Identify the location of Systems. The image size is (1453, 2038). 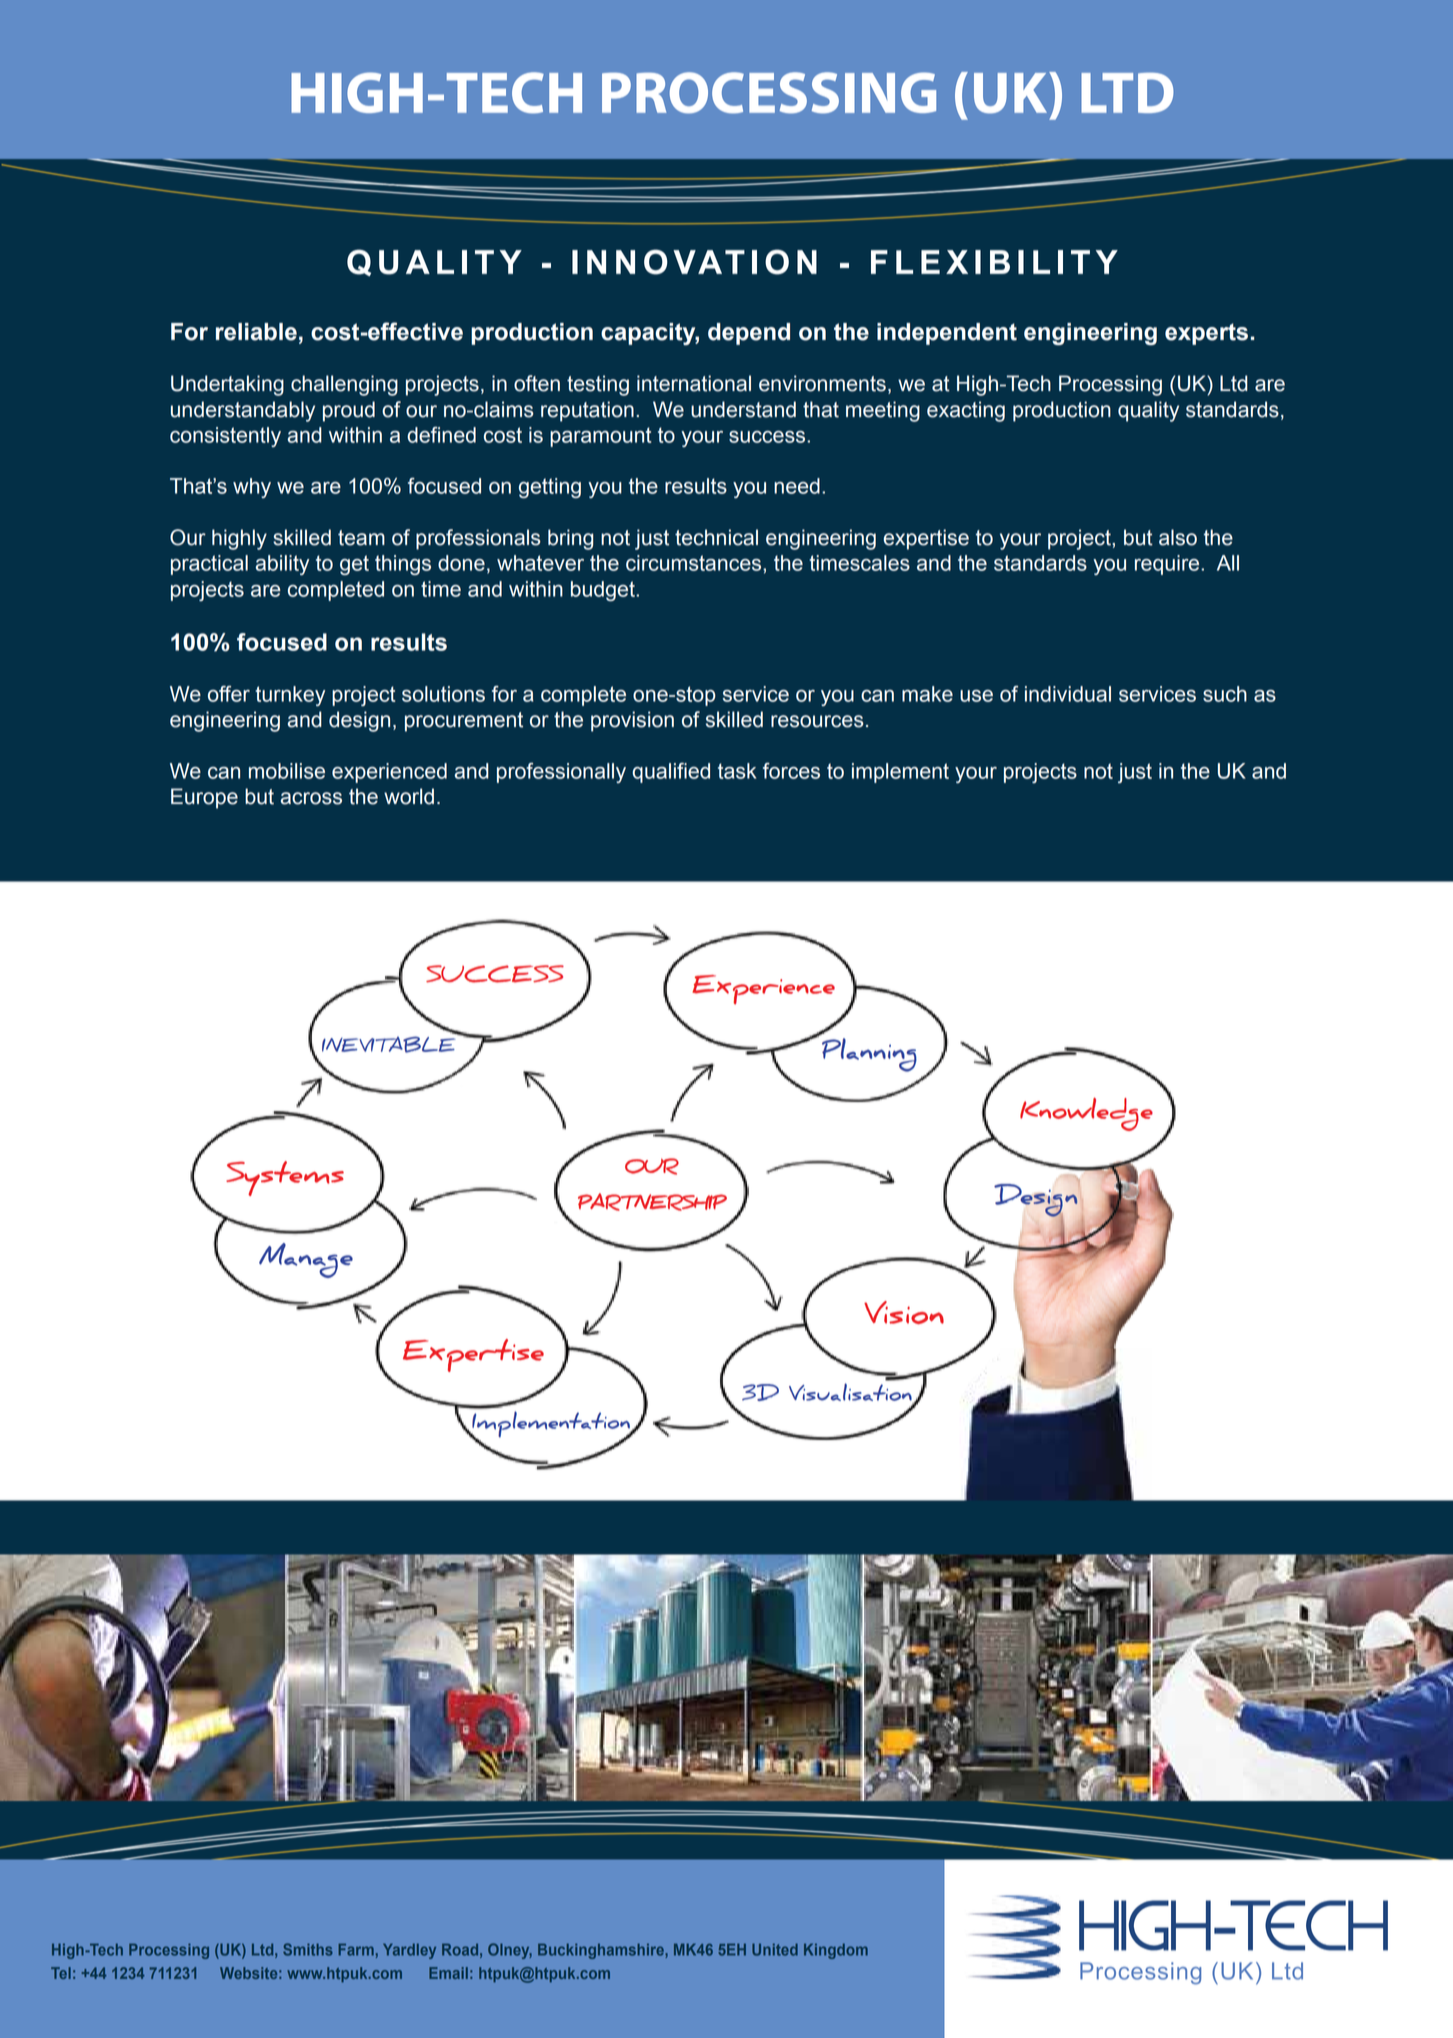
(285, 1178).
